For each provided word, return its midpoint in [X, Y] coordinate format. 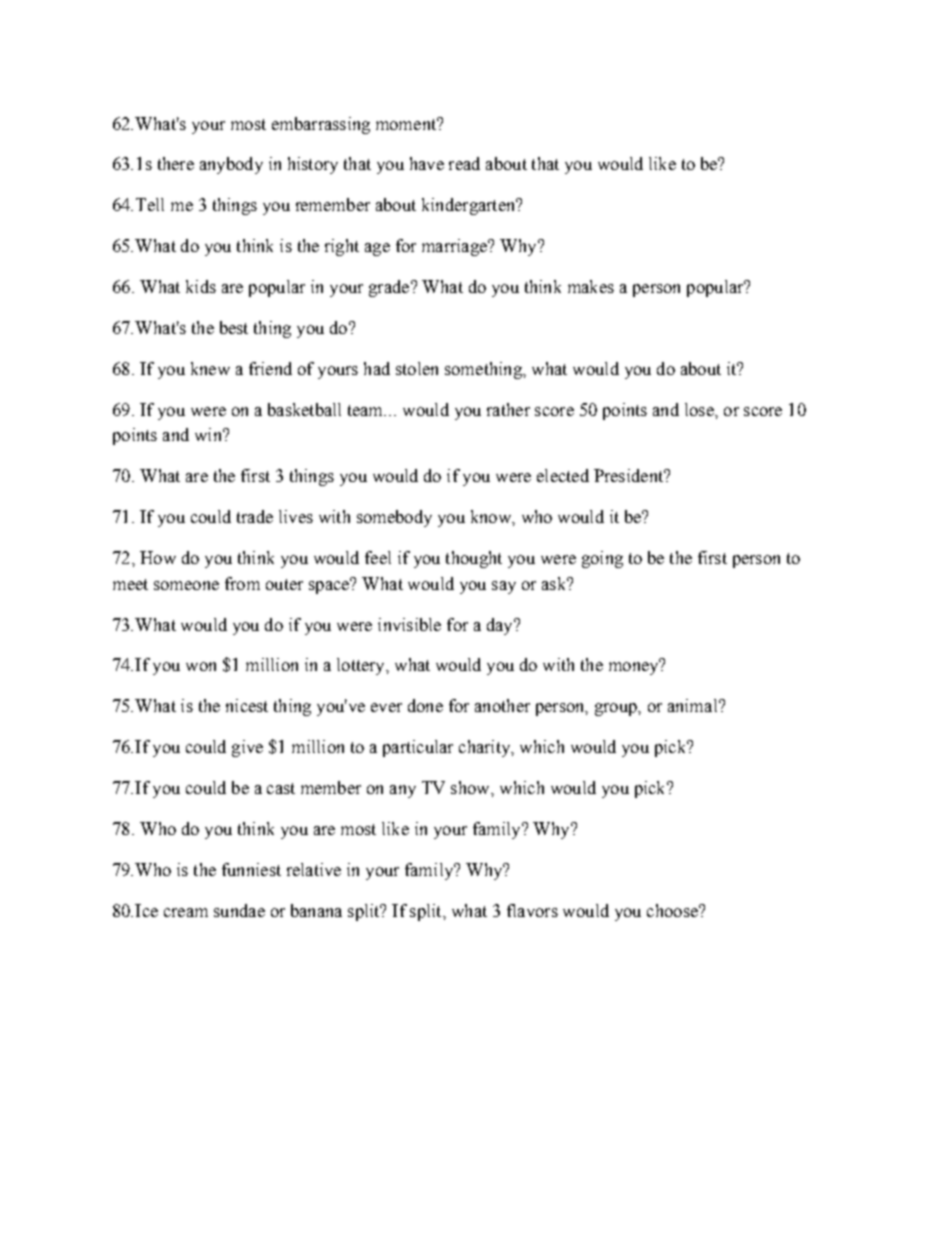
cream [186, 912]
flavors [532, 910]
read [464, 163]
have [427, 163]
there [176, 163]
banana [316, 910]
